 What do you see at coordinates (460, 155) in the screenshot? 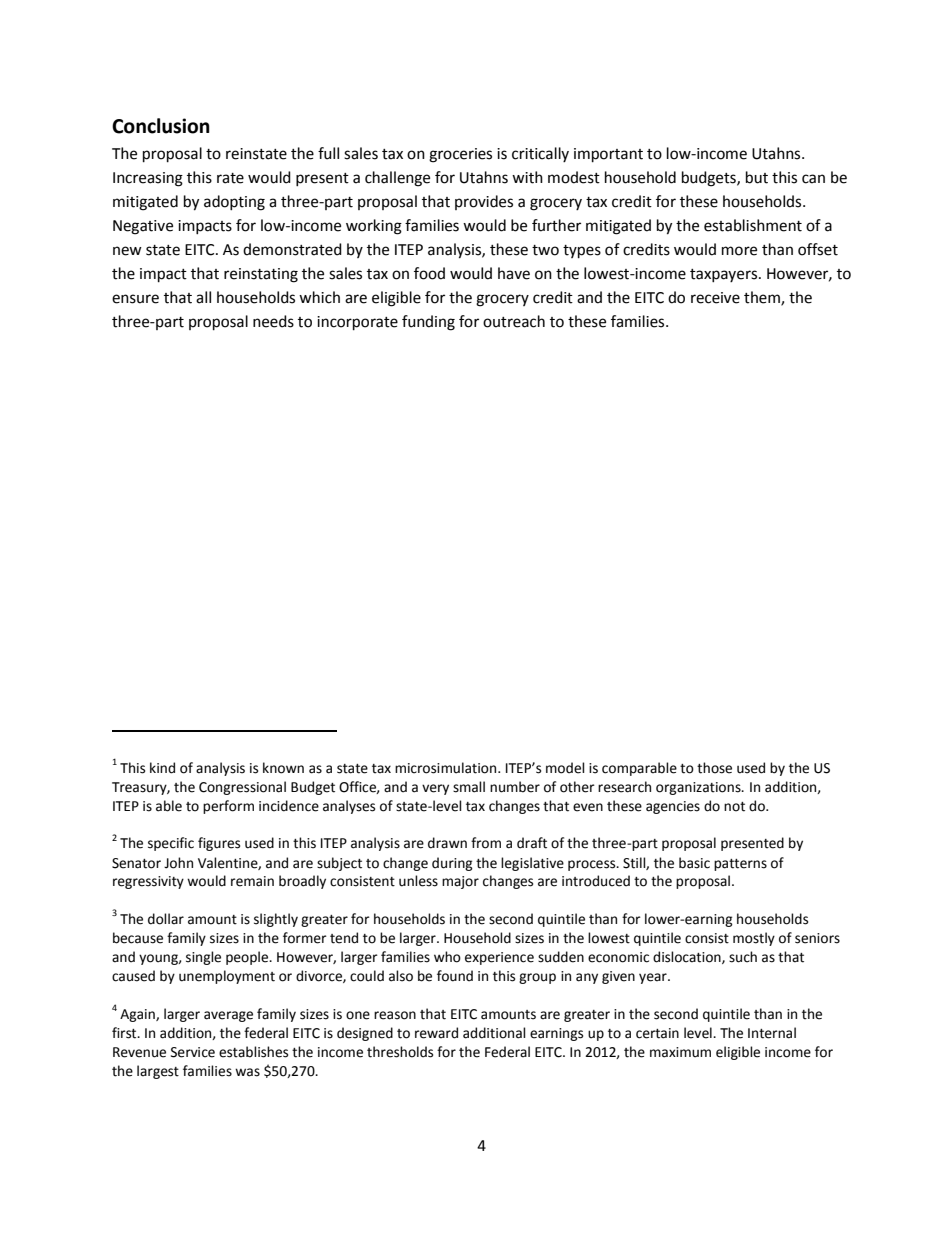
I see `groceries` at bounding box center [460, 155].
